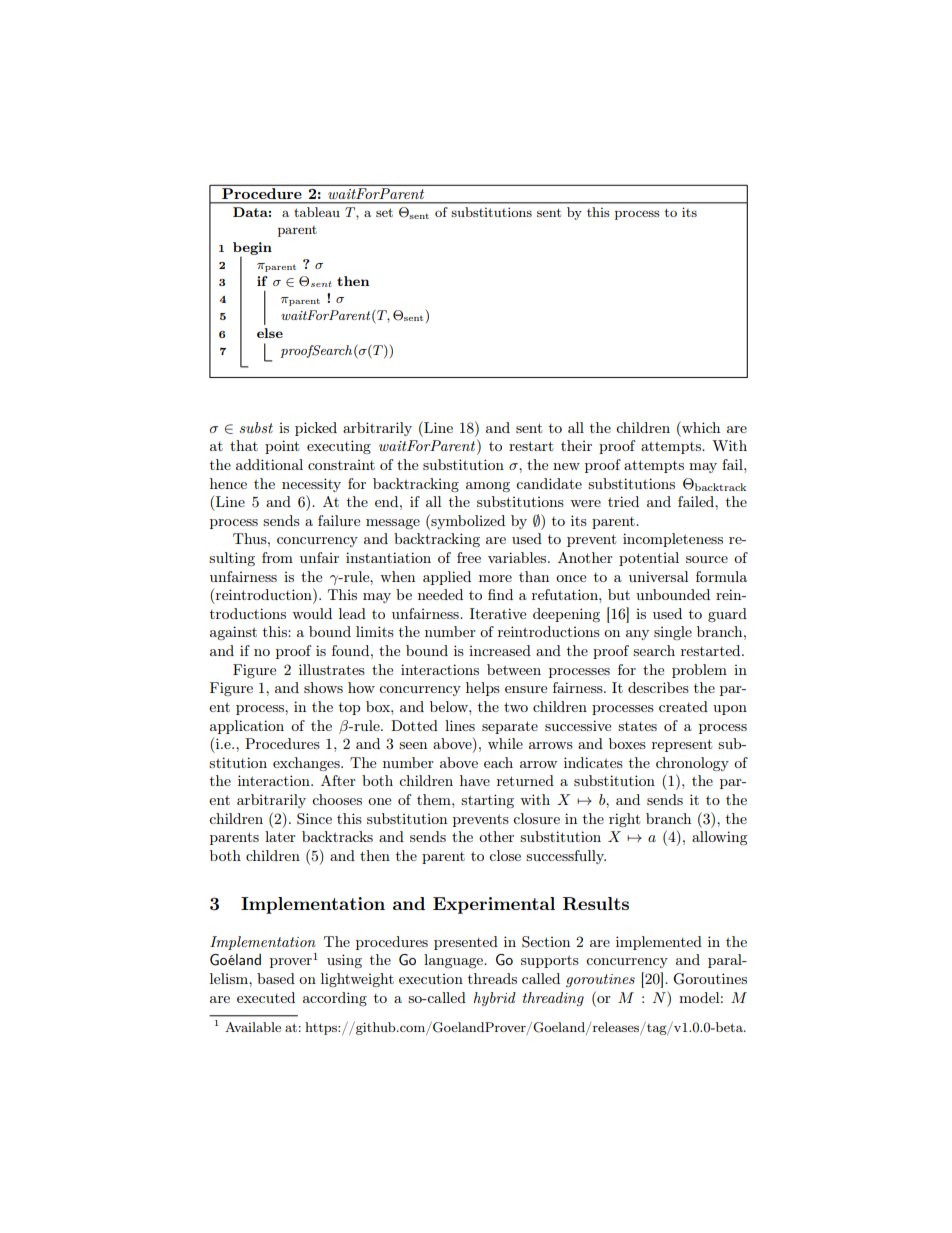 Image resolution: width=952 pixels, height=1233 pixels. Describe the element at coordinates (494, 999) in the page. I see `hybrid` at that location.
